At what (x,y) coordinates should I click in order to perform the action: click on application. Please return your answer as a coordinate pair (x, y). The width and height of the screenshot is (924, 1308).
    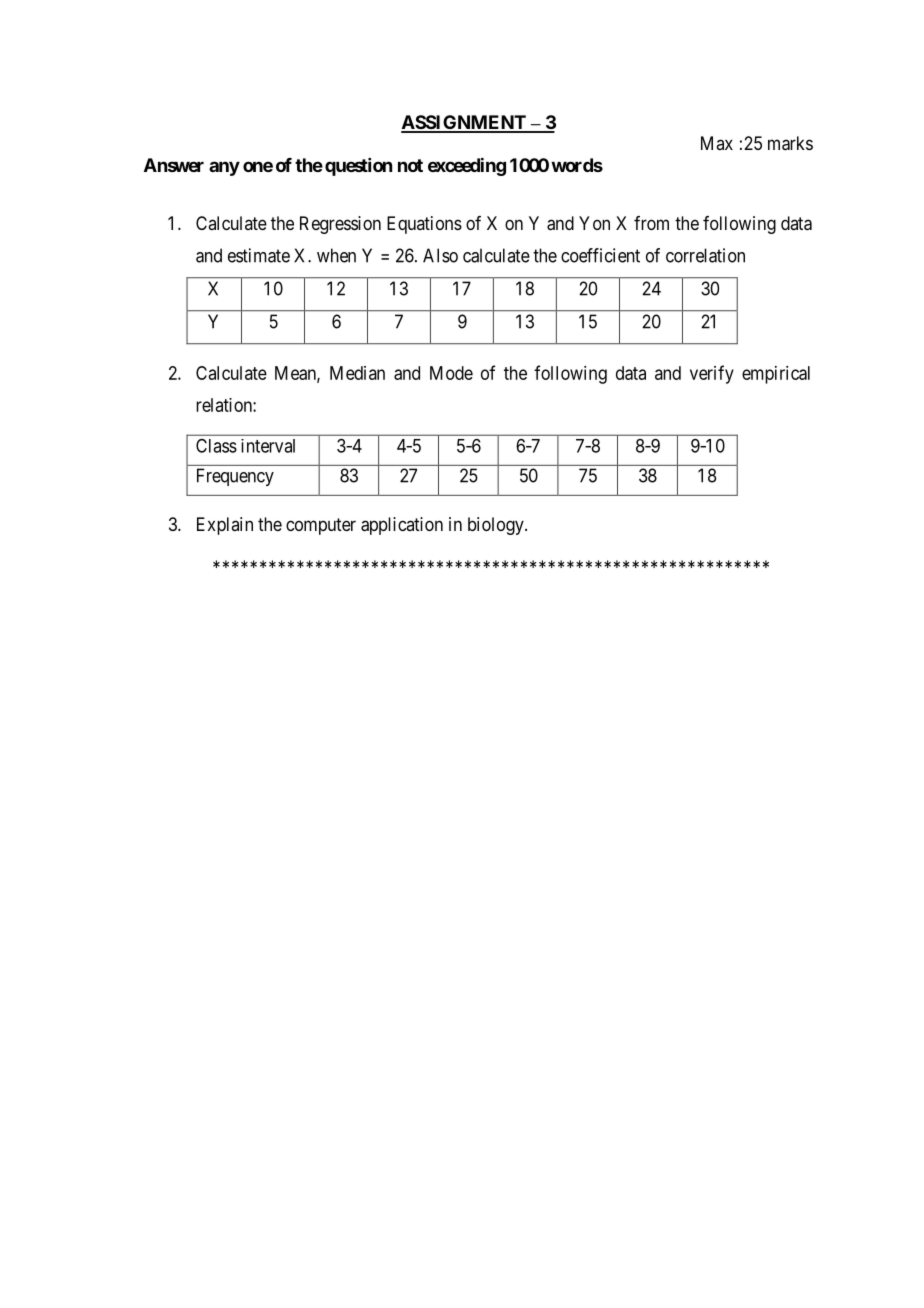
    Looking at the image, I should click on (402, 526).
